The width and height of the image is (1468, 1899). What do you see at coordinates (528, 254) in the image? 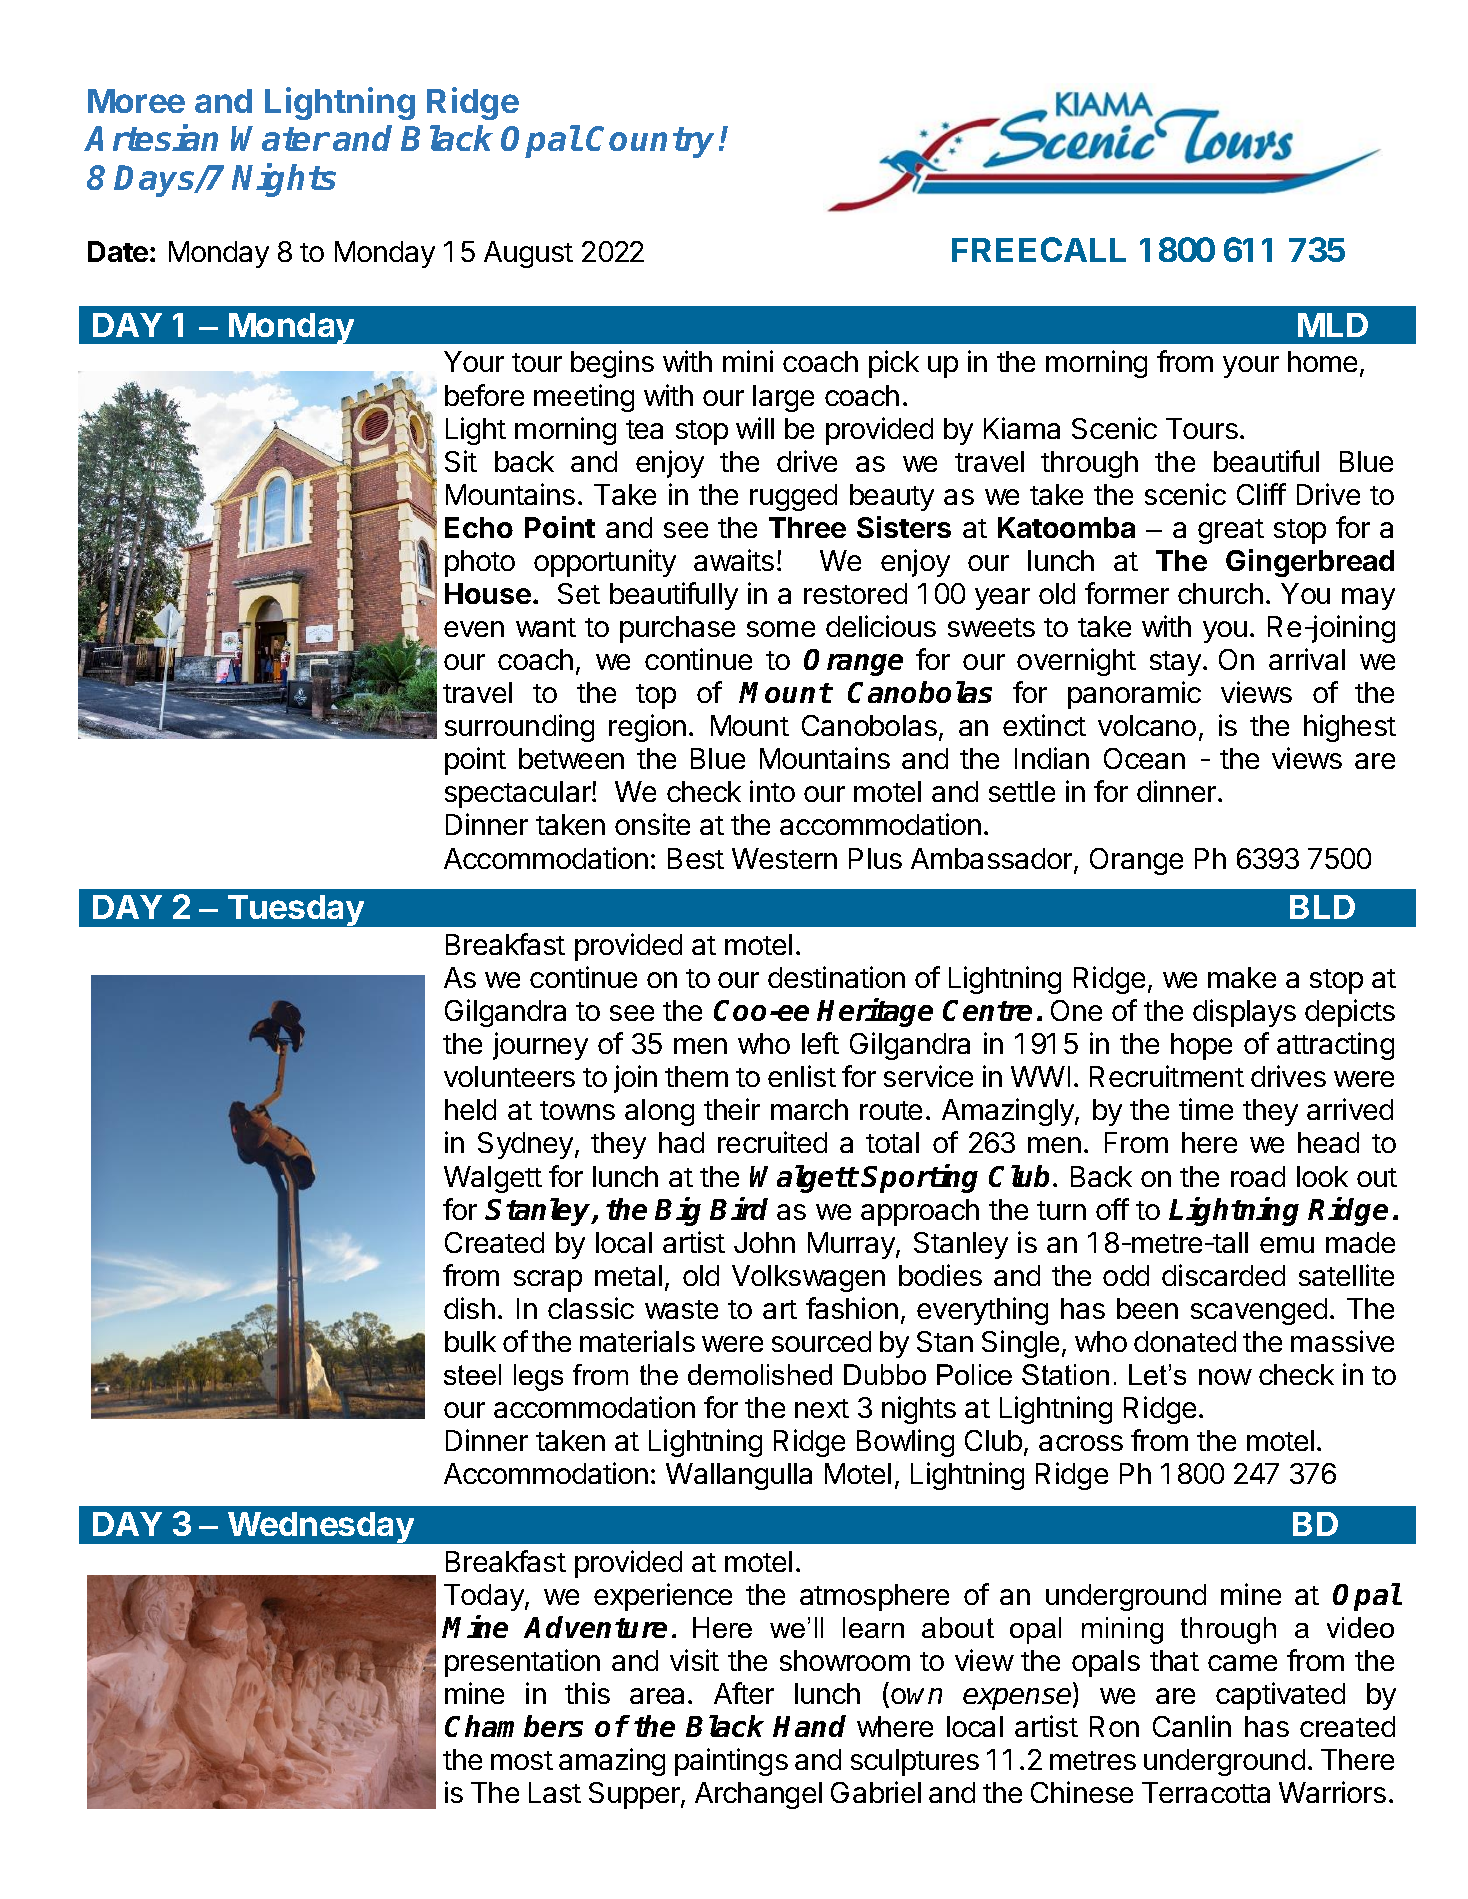
I see `August` at bounding box center [528, 254].
